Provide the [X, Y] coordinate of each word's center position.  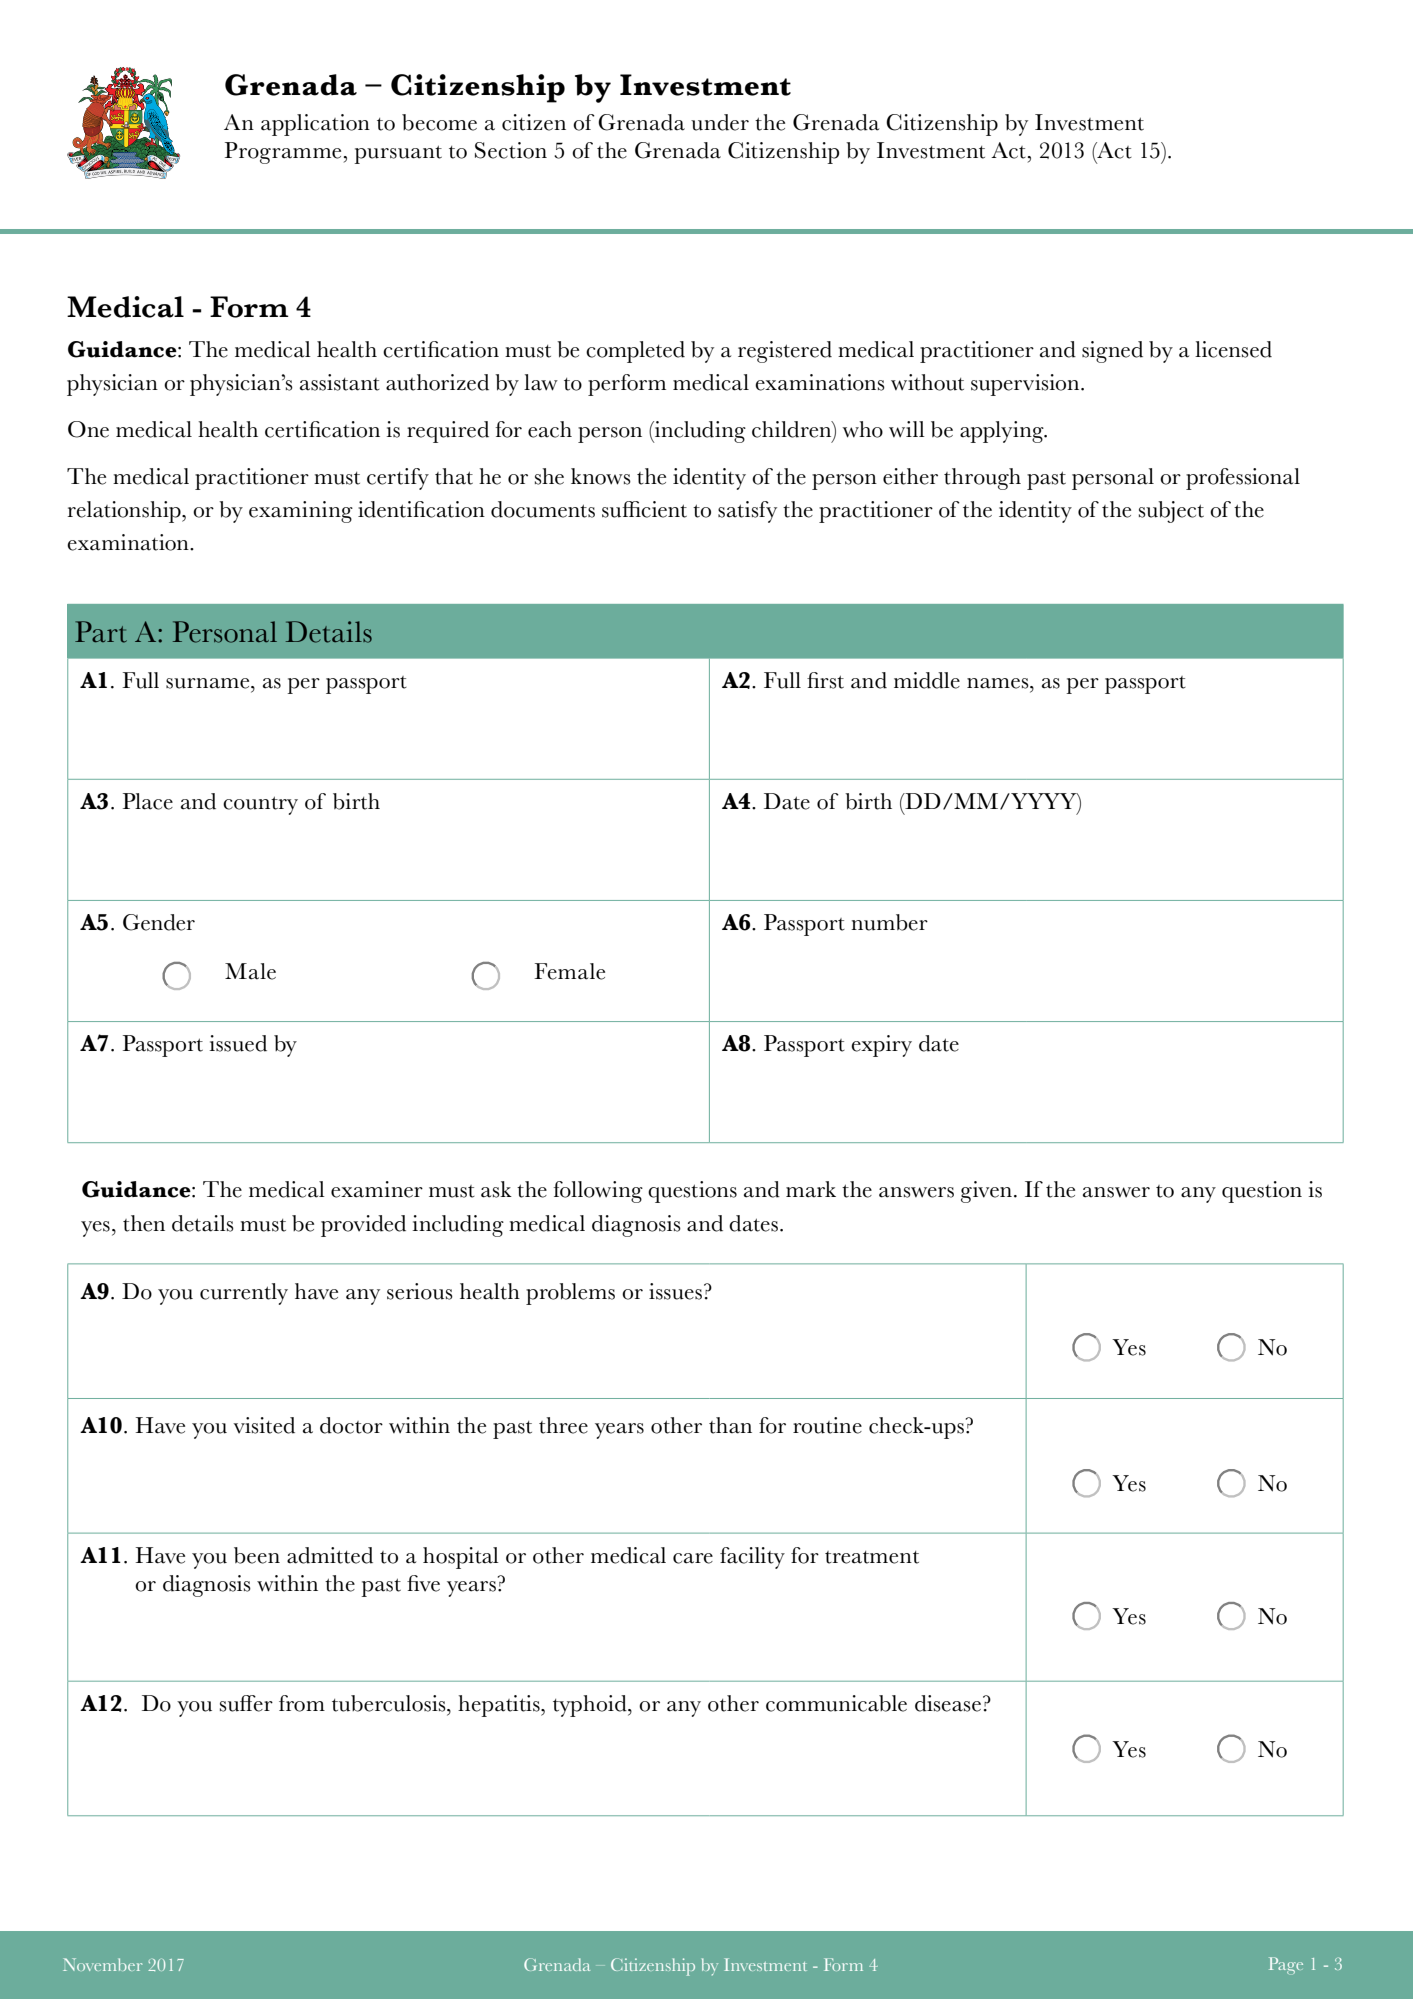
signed [1112, 352]
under [720, 122]
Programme [283, 153]
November [103, 1964]
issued [238, 1043]
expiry [881, 1046]
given [986, 1192]
